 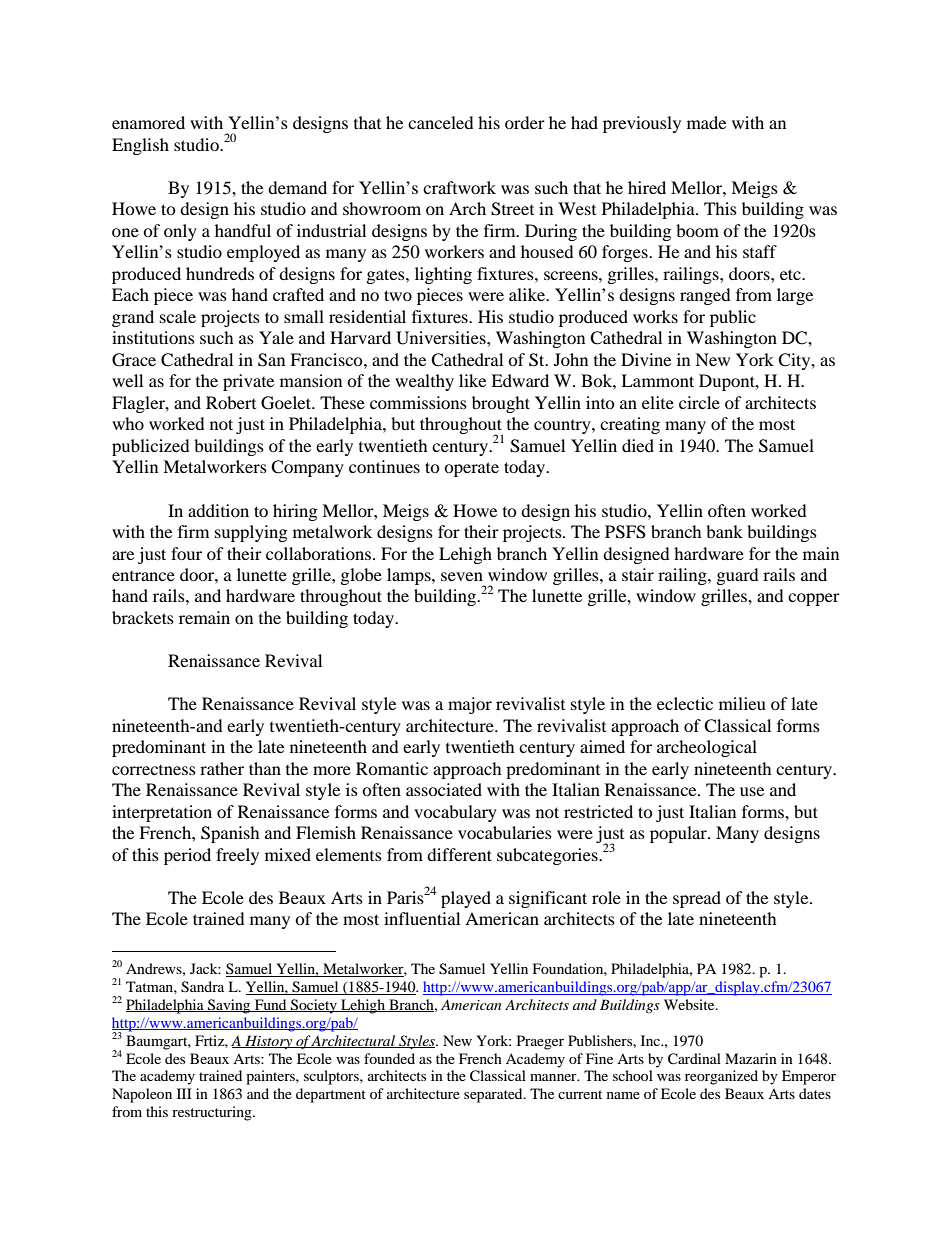 What do you see at coordinates (471, 469) in the screenshot?
I see `operate` at bounding box center [471, 469].
